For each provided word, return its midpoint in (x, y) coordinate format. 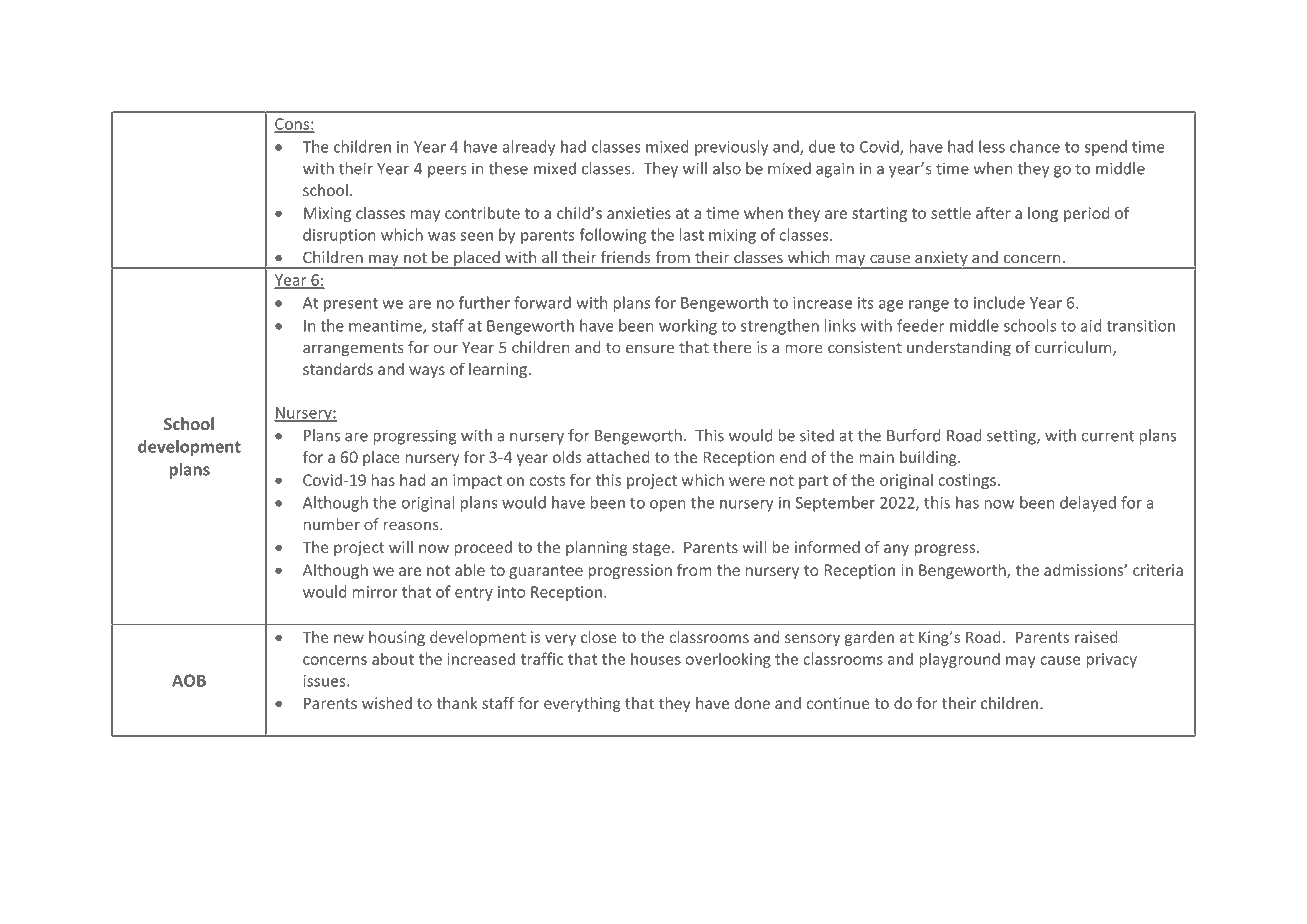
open (668, 506)
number (332, 524)
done (752, 703)
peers (447, 171)
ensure (650, 349)
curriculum (1074, 348)
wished (387, 703)
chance (1035, 146)
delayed (1088, 504)
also (727, 168)
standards (338, 368)
